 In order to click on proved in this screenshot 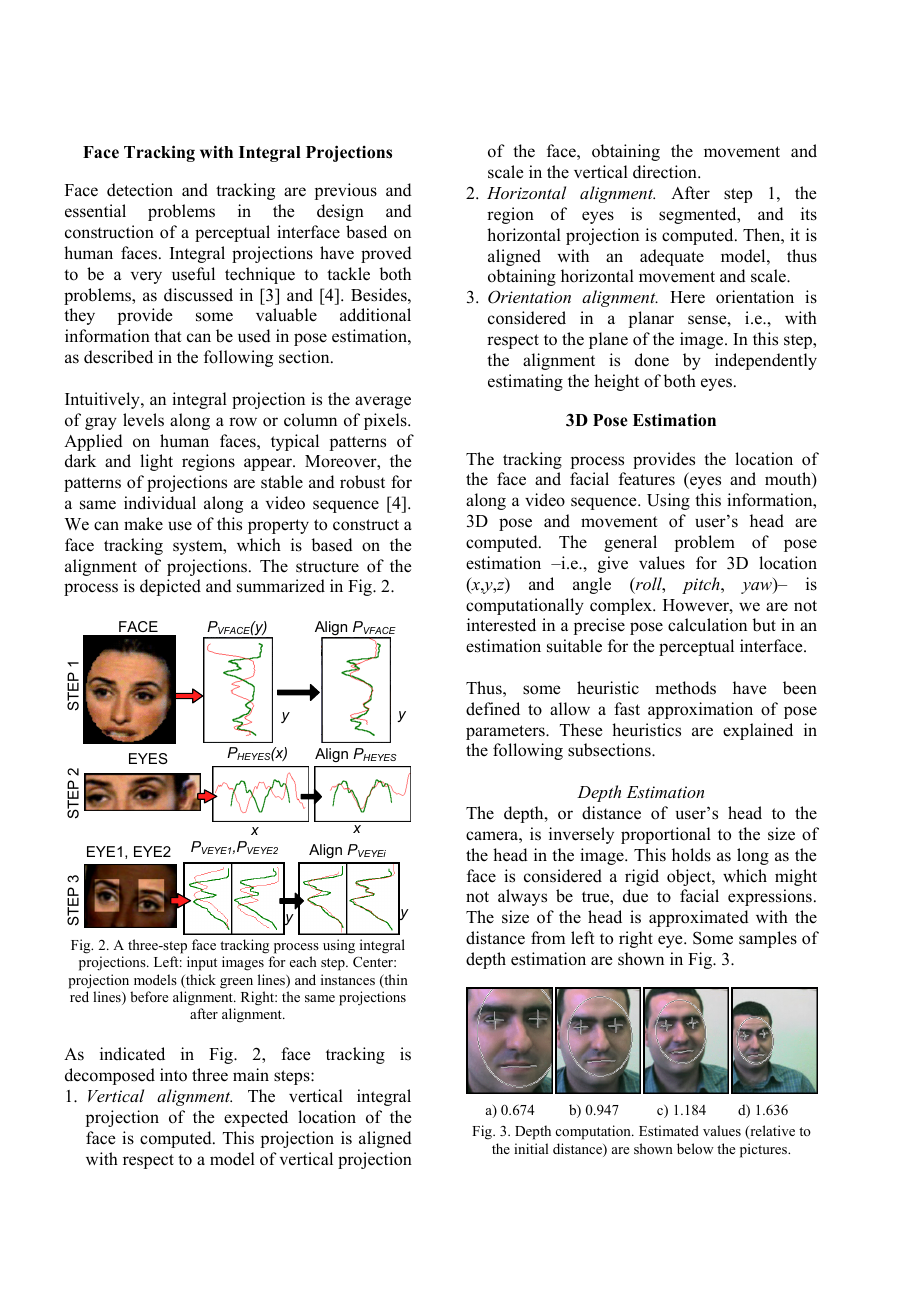, I will do `click(386, 254)`.
